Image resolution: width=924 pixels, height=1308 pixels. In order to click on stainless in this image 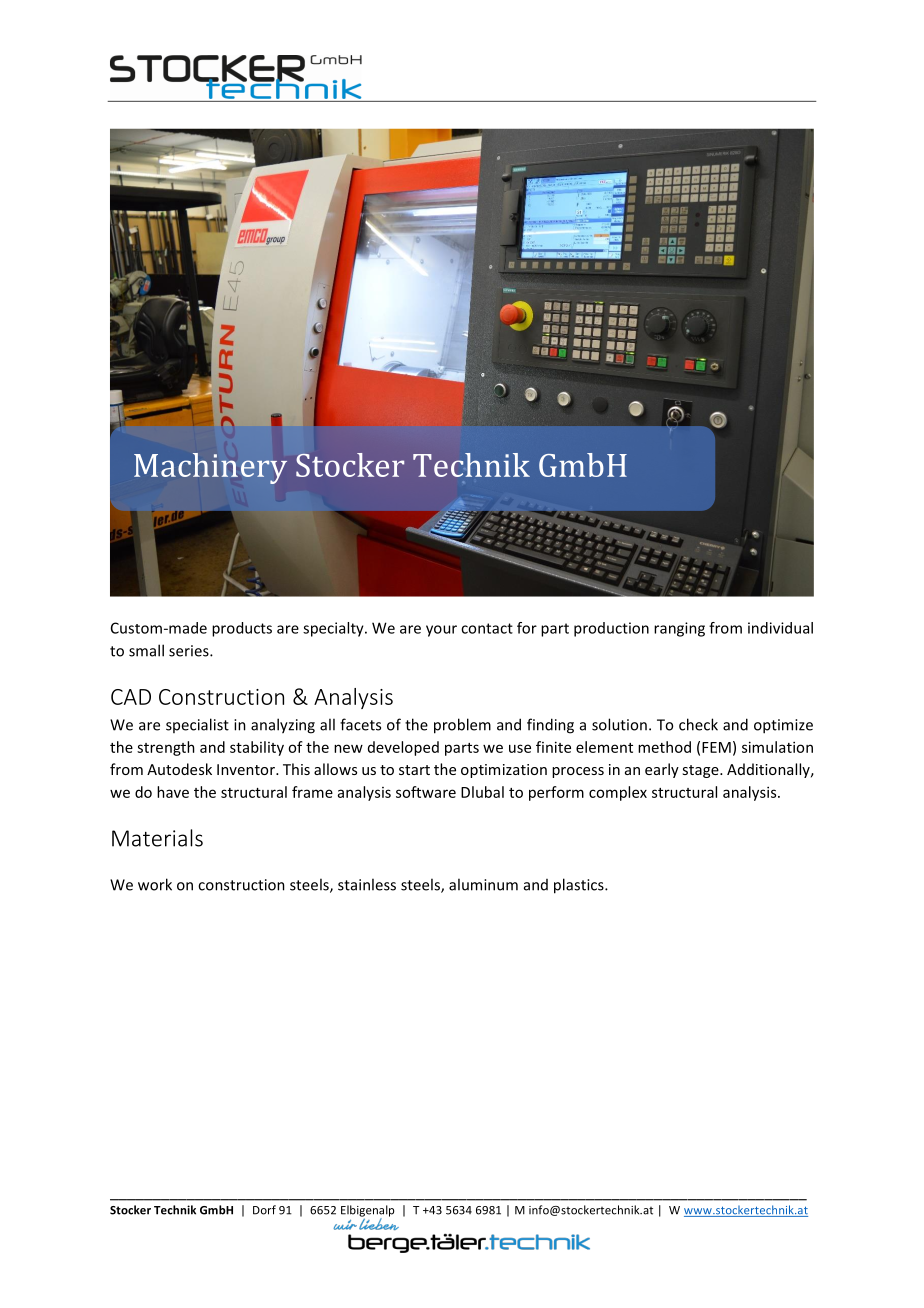, I will do `click(367, 884)`.
